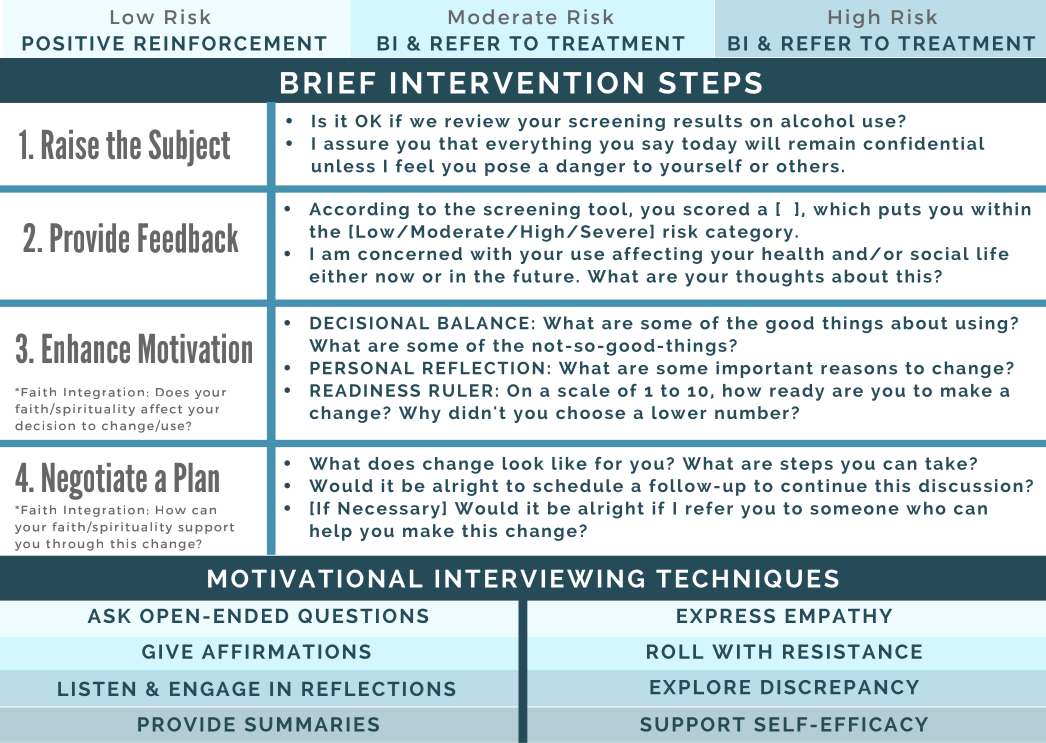 This screenshot has height=743, width=1046. Describe the element at coordinates (359, 210) in the screenshot. I see `According` at that location.
